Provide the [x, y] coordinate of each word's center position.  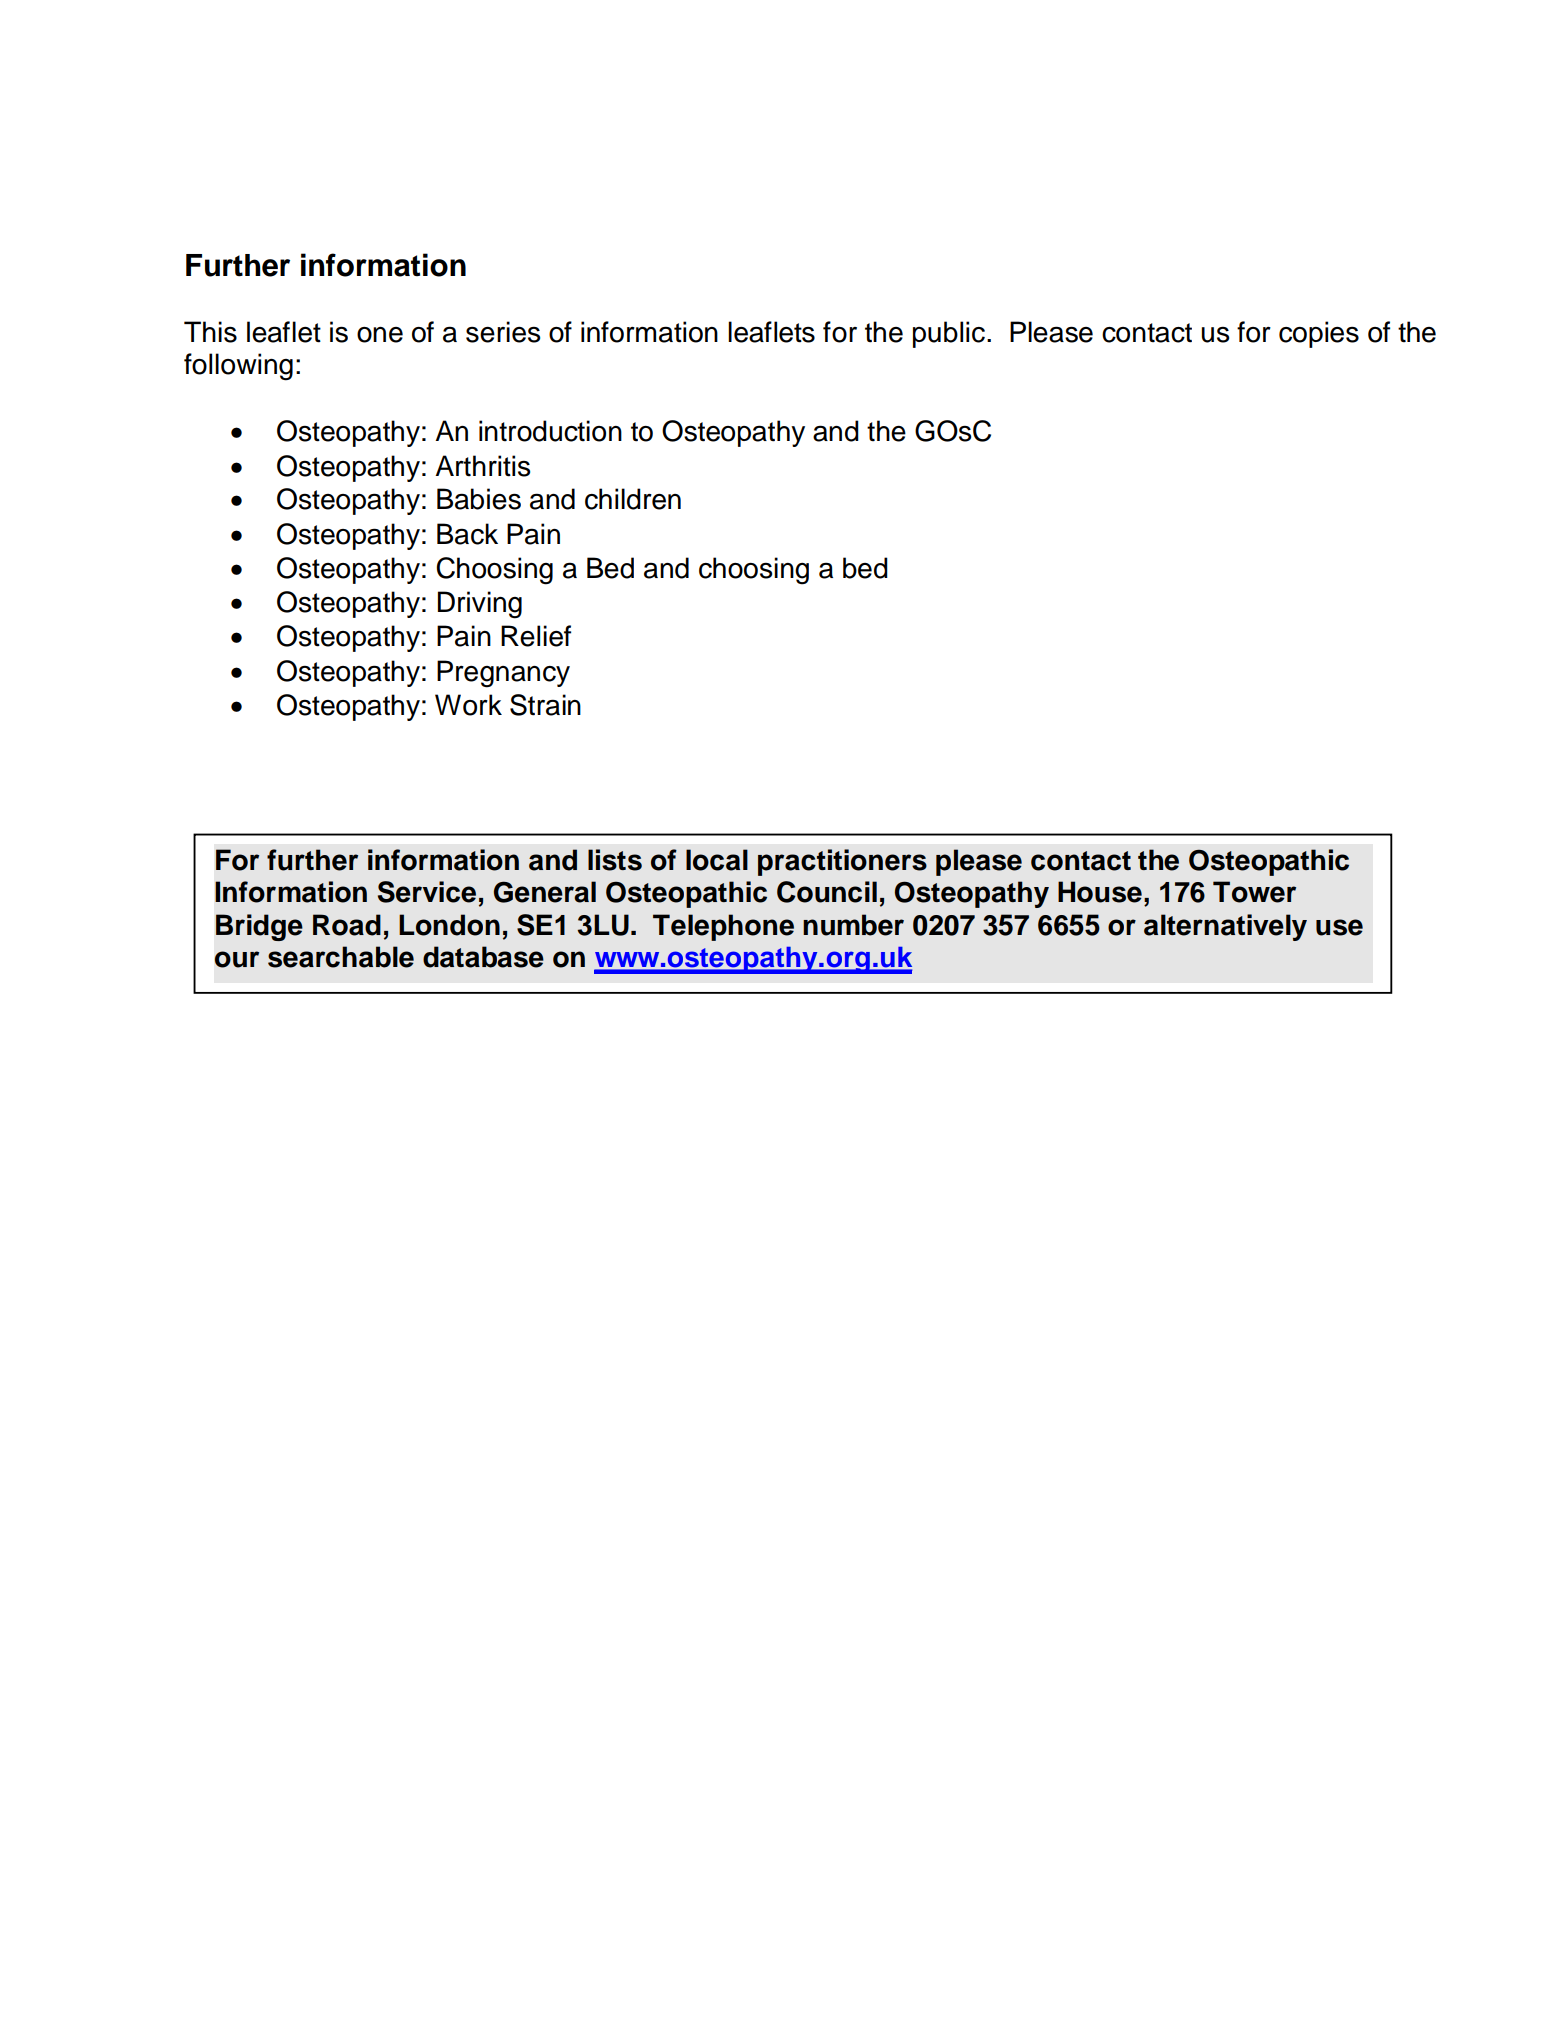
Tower [1254, 892]
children [633, 499]
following [238, 367]
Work [468, 705]
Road [347, 925]
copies [1319, 334]
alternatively [1225, 927]
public [949, 334]
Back [467, 534]
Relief [536, 636]
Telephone [723, 927]
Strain [545, 705]
